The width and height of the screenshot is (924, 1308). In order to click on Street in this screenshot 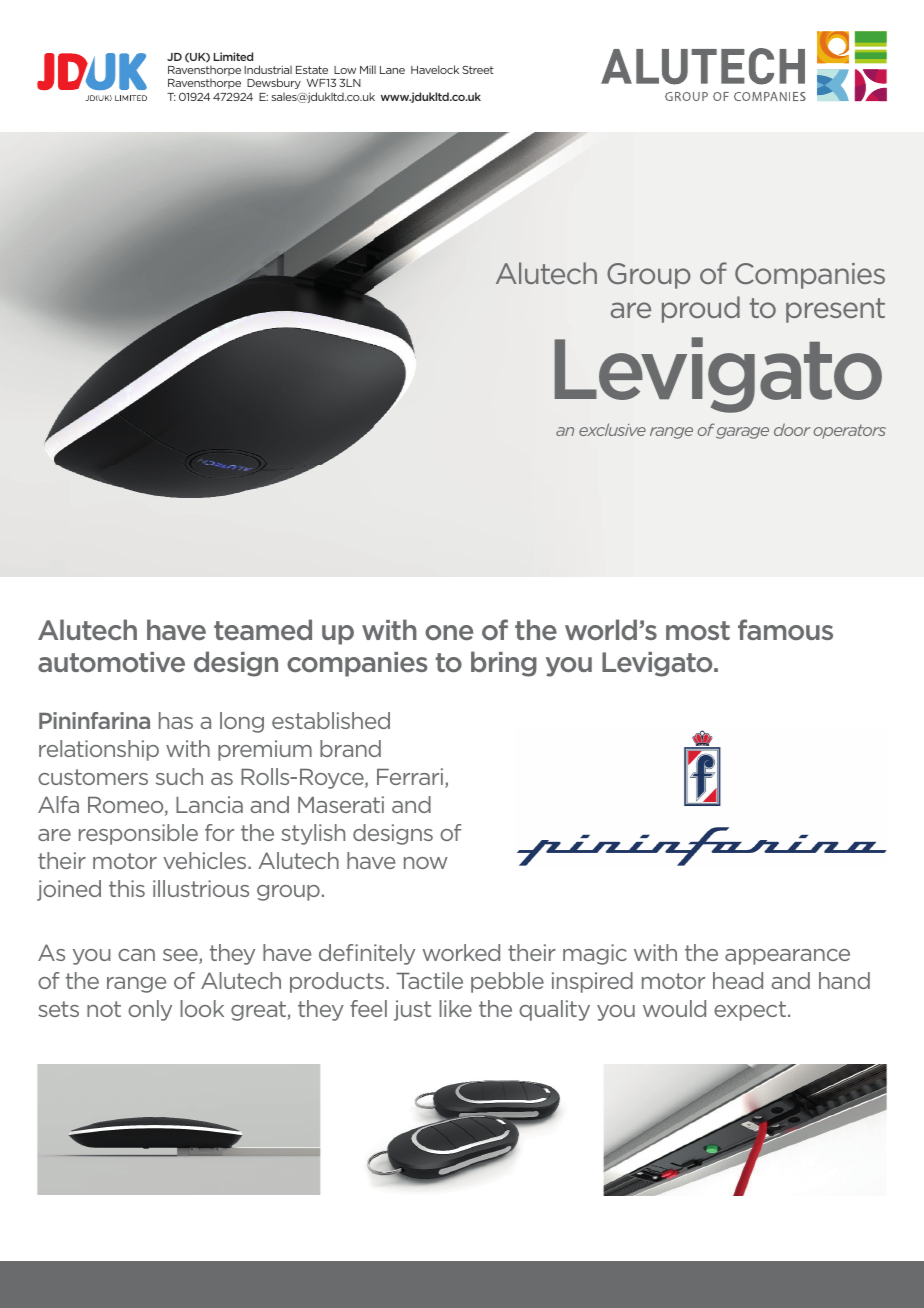, I will do `click(478, 70)`.
